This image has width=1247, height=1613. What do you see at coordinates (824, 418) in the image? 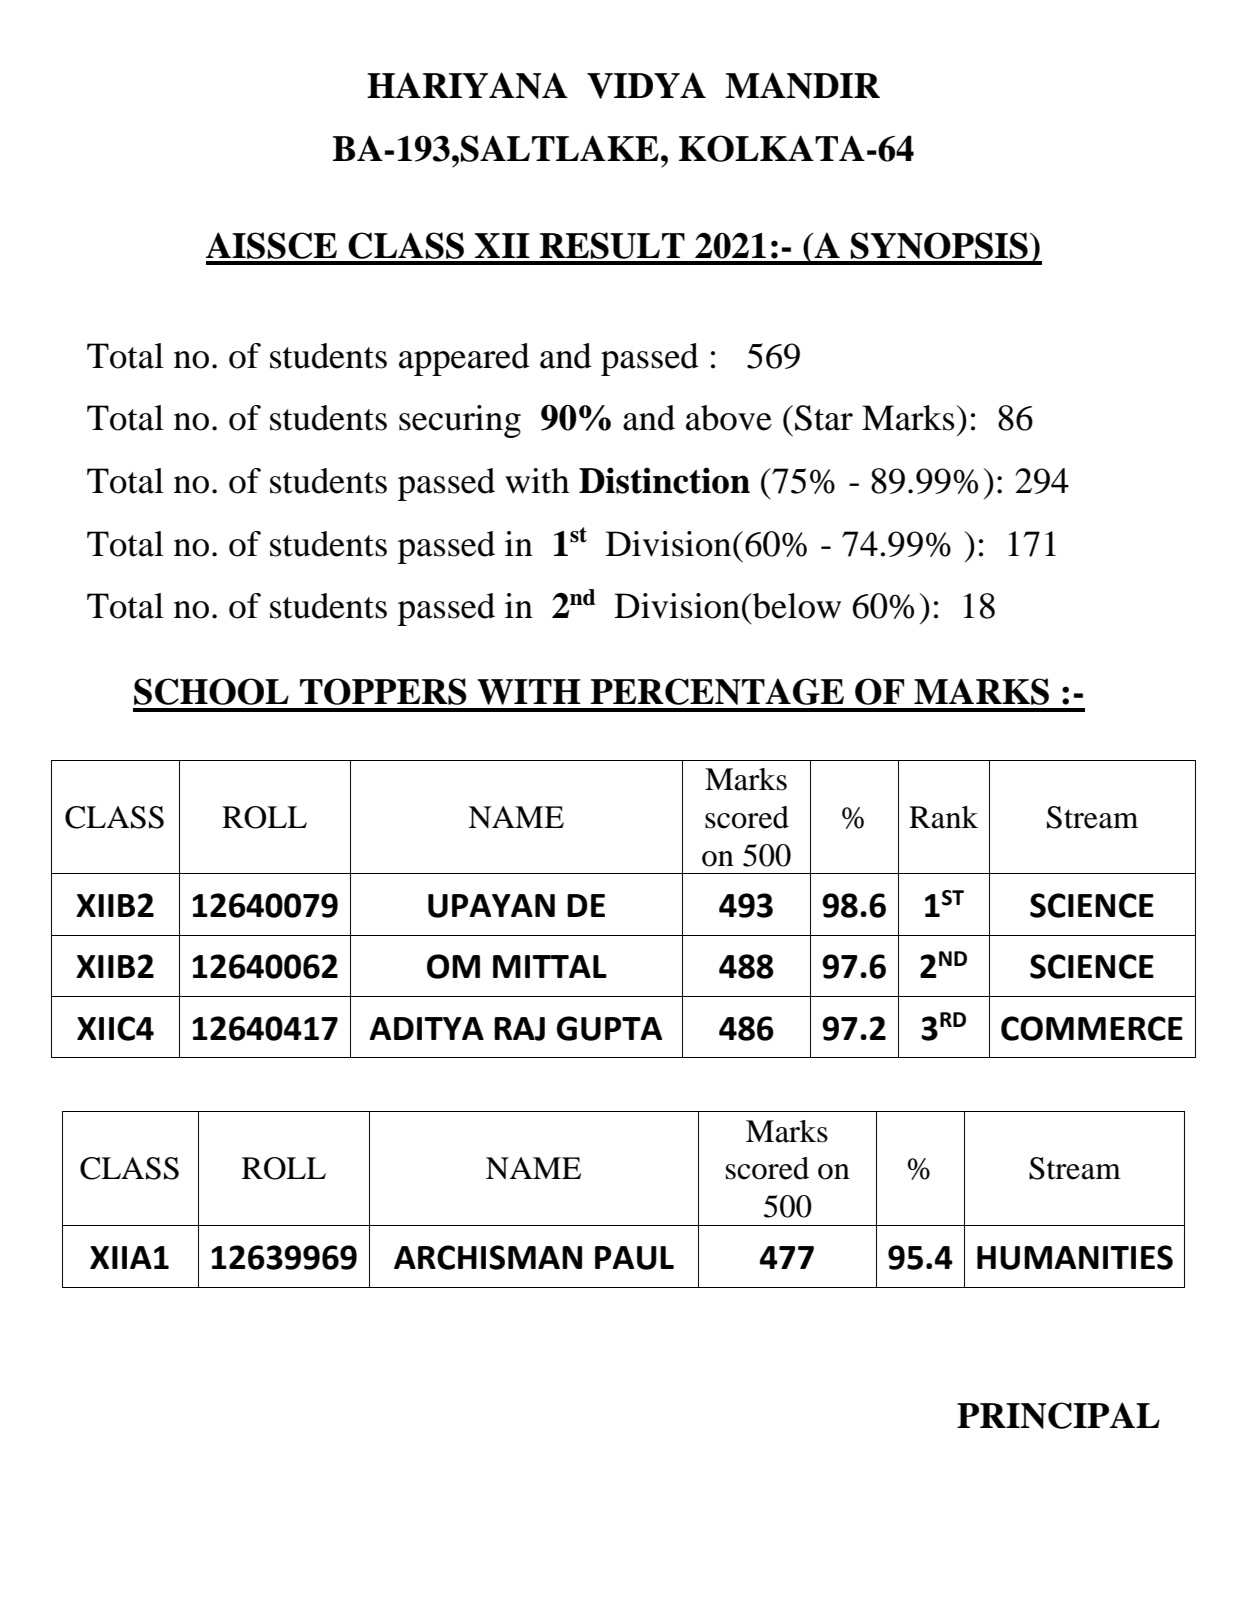
I see `Star` at bounding box center [824, 418].
